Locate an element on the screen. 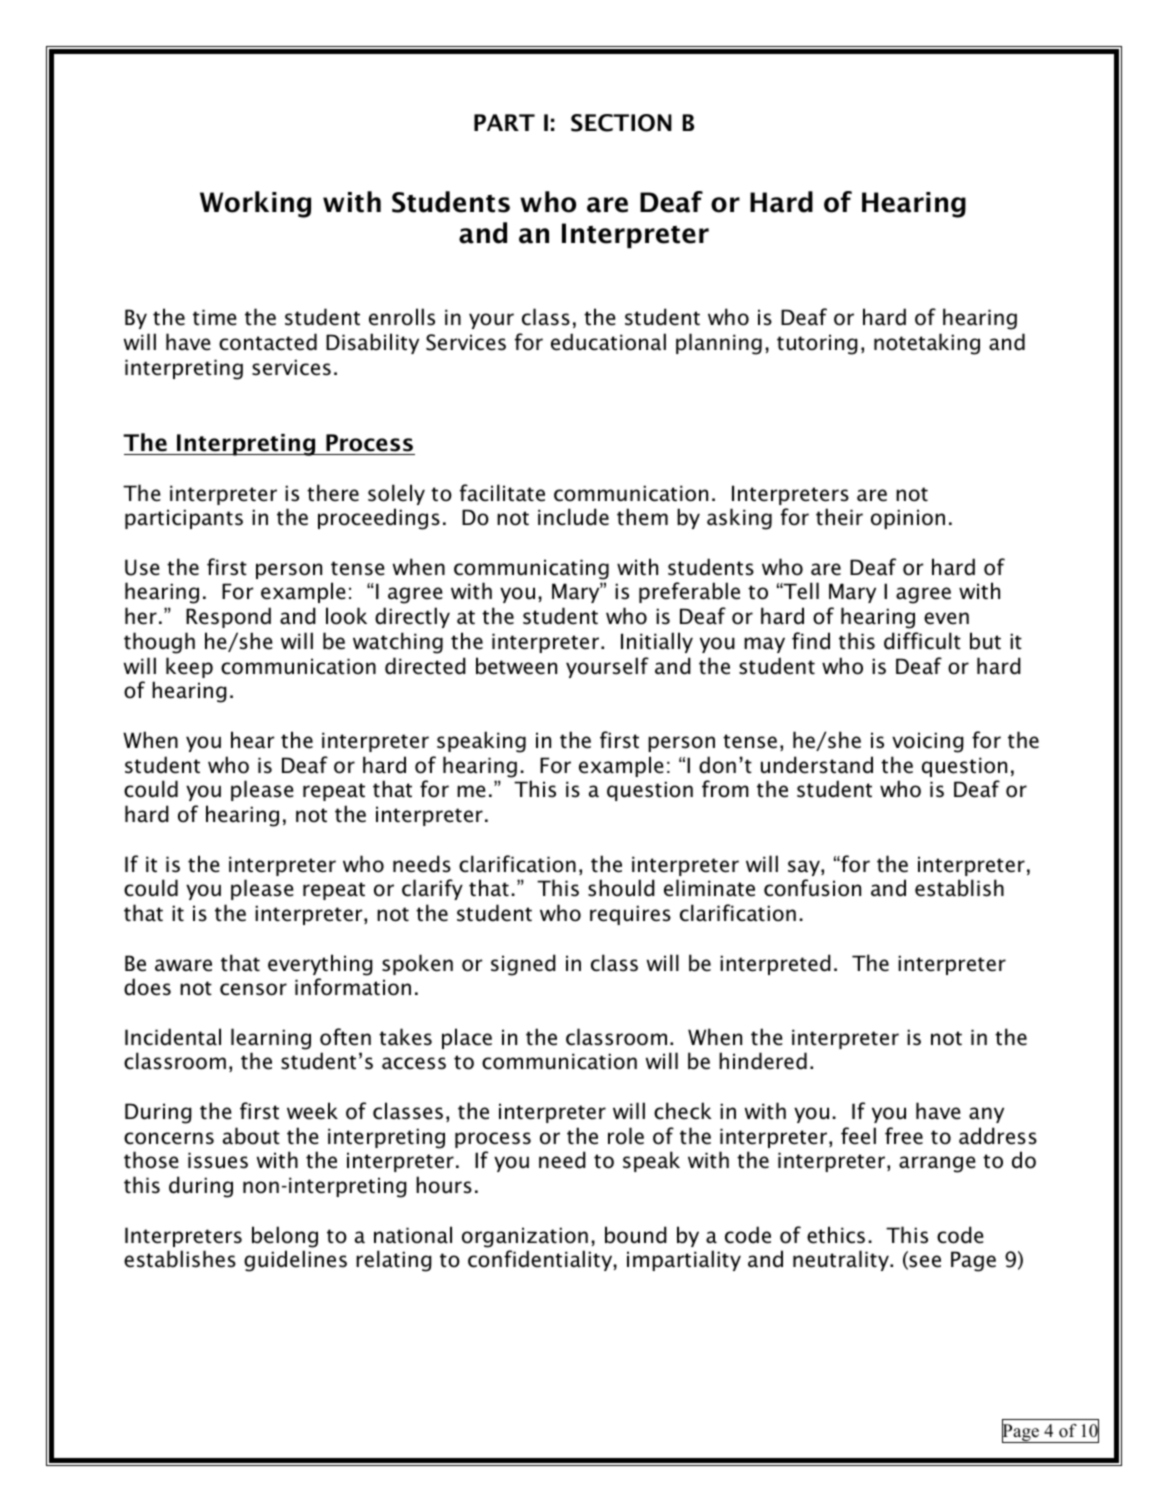 The image size is (1168, 1512). between is located at coordinates (516, 666).
